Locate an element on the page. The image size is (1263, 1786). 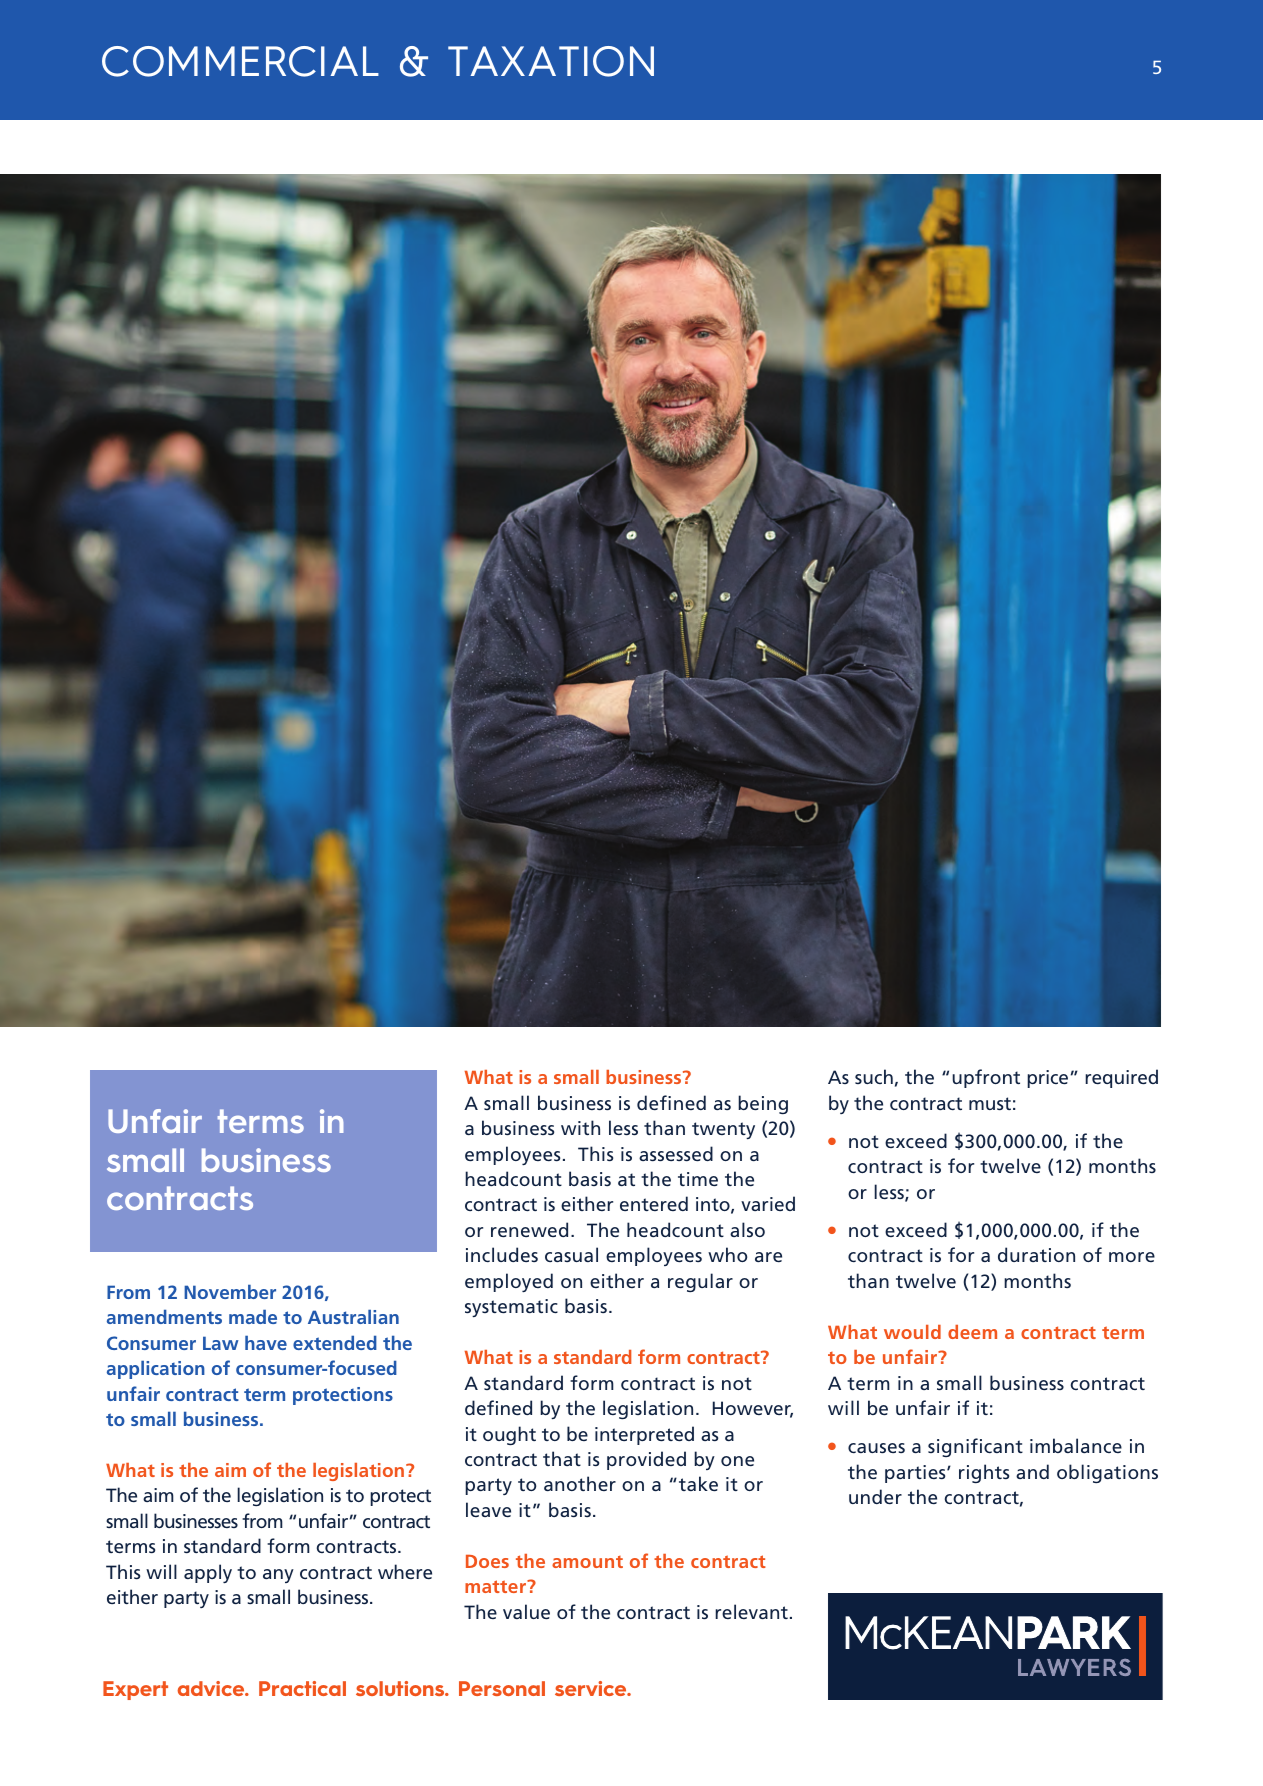
TAXATION is located at coordinates (551, 61).
